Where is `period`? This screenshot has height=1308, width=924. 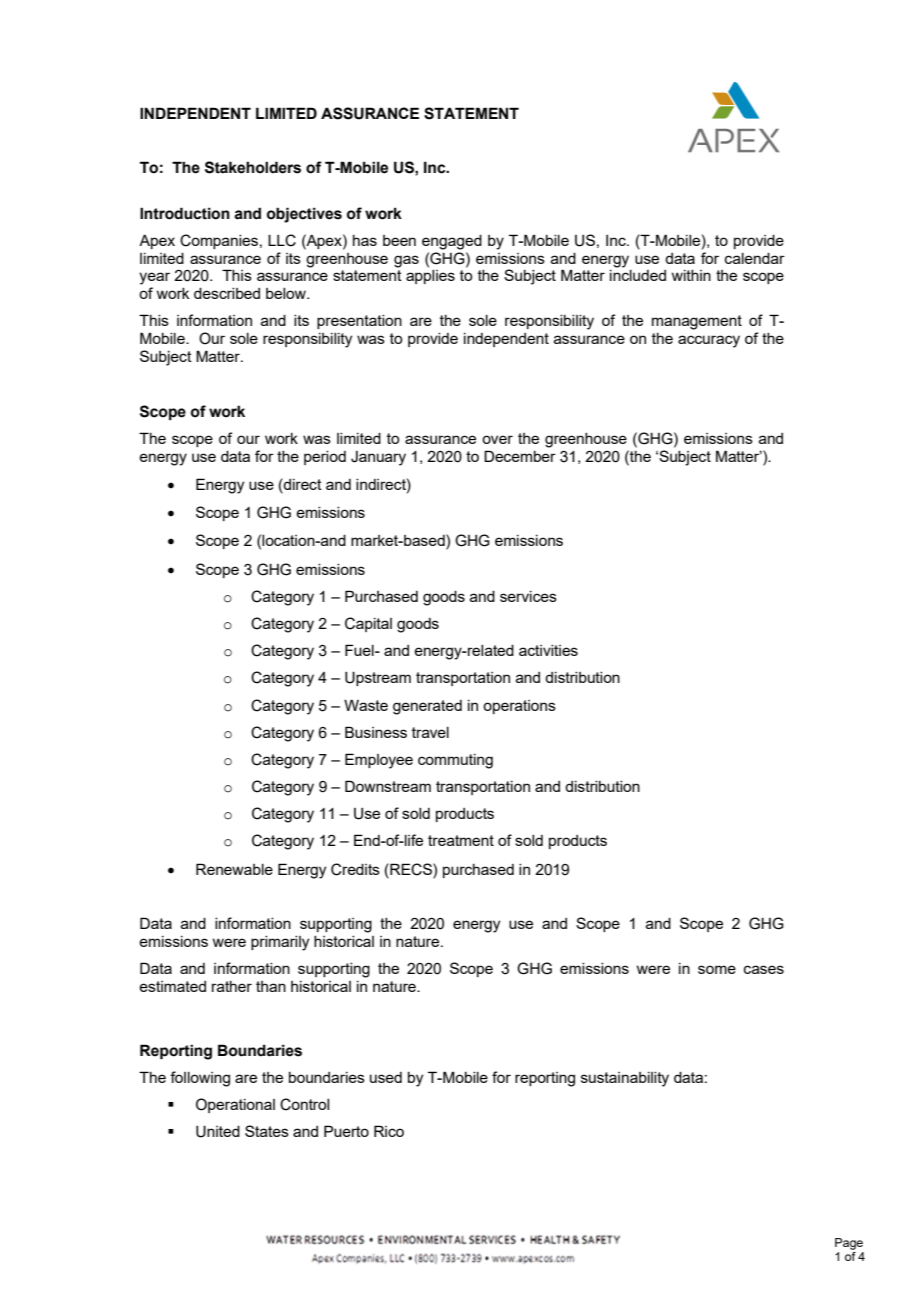 period is located at coordinates (325, 458).
